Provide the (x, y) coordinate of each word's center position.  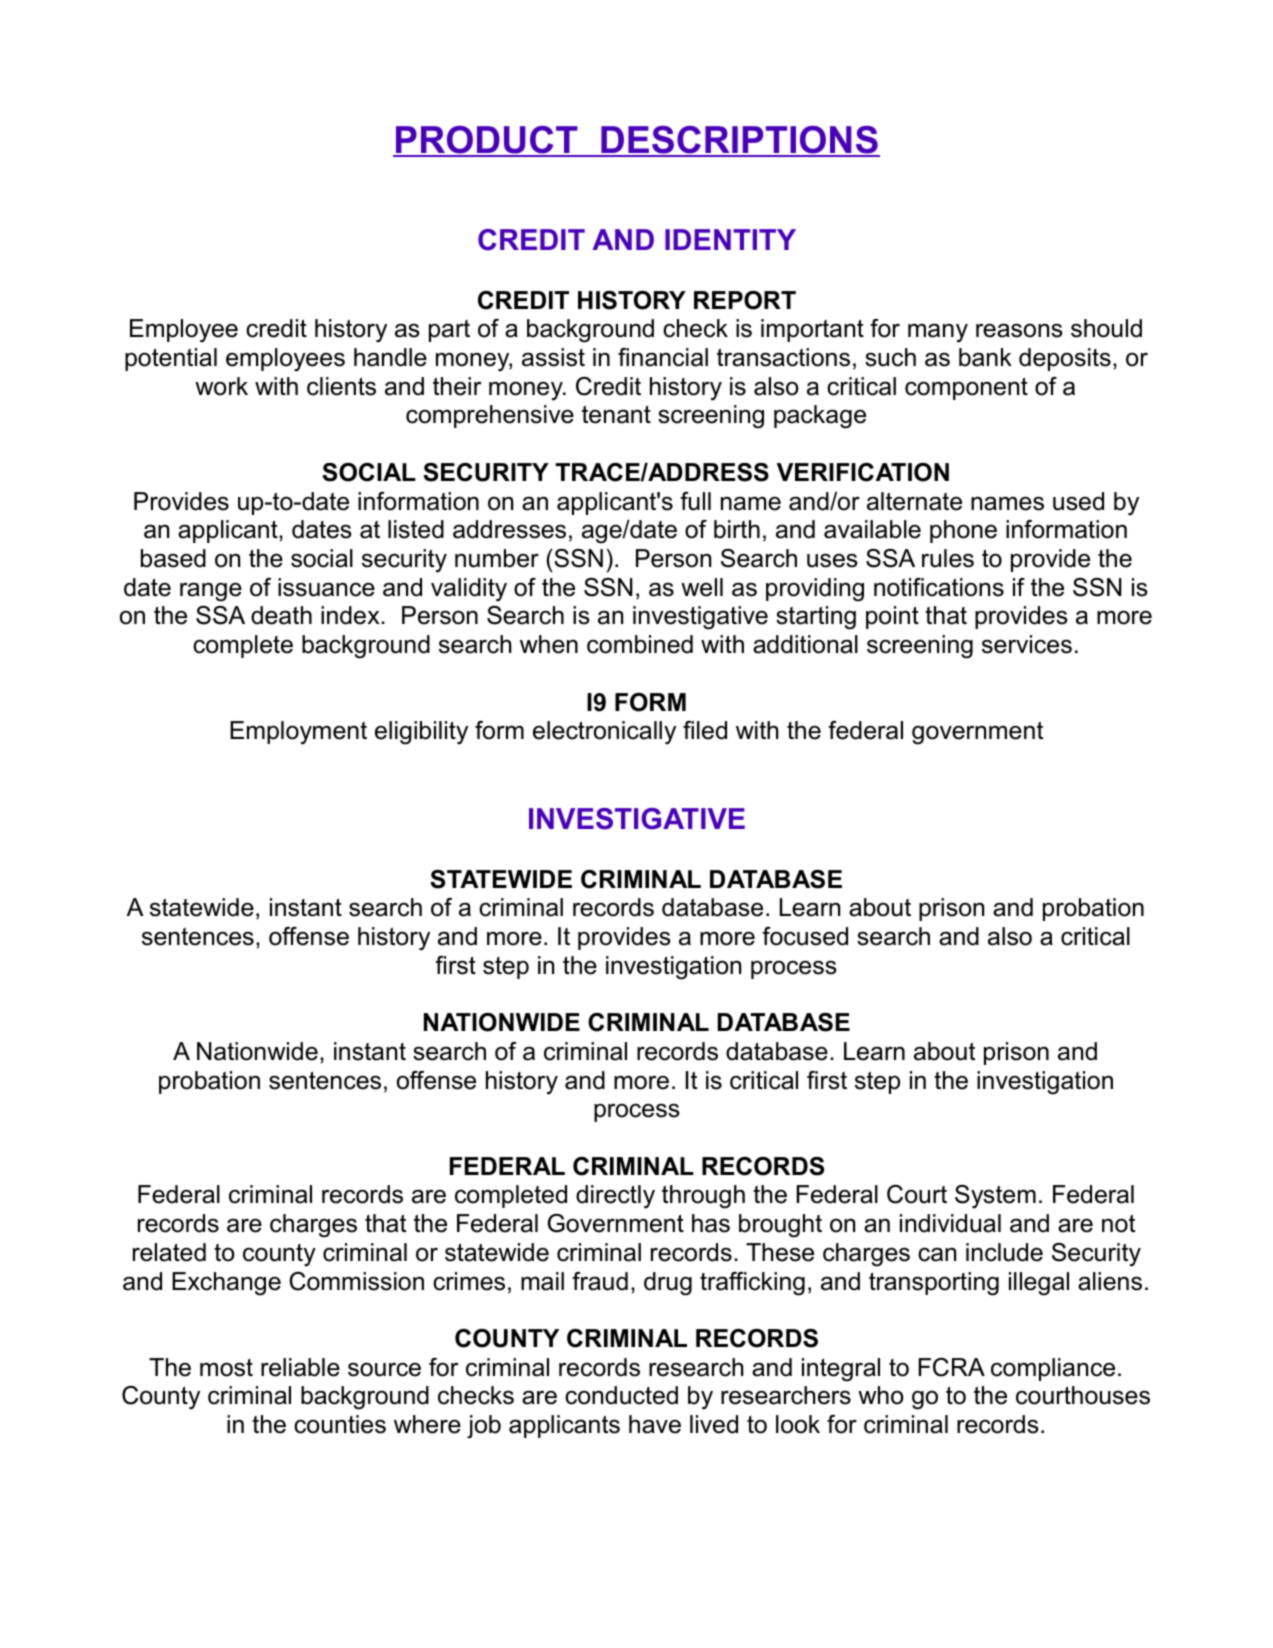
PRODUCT (487, 141)
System (995, 1197)
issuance (326, 587)
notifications (939, 587)
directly (615, 1197)
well (702, 587)
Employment (298, 733)
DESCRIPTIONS (739, 141)
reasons (1019, 330)
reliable (300, 1367)
